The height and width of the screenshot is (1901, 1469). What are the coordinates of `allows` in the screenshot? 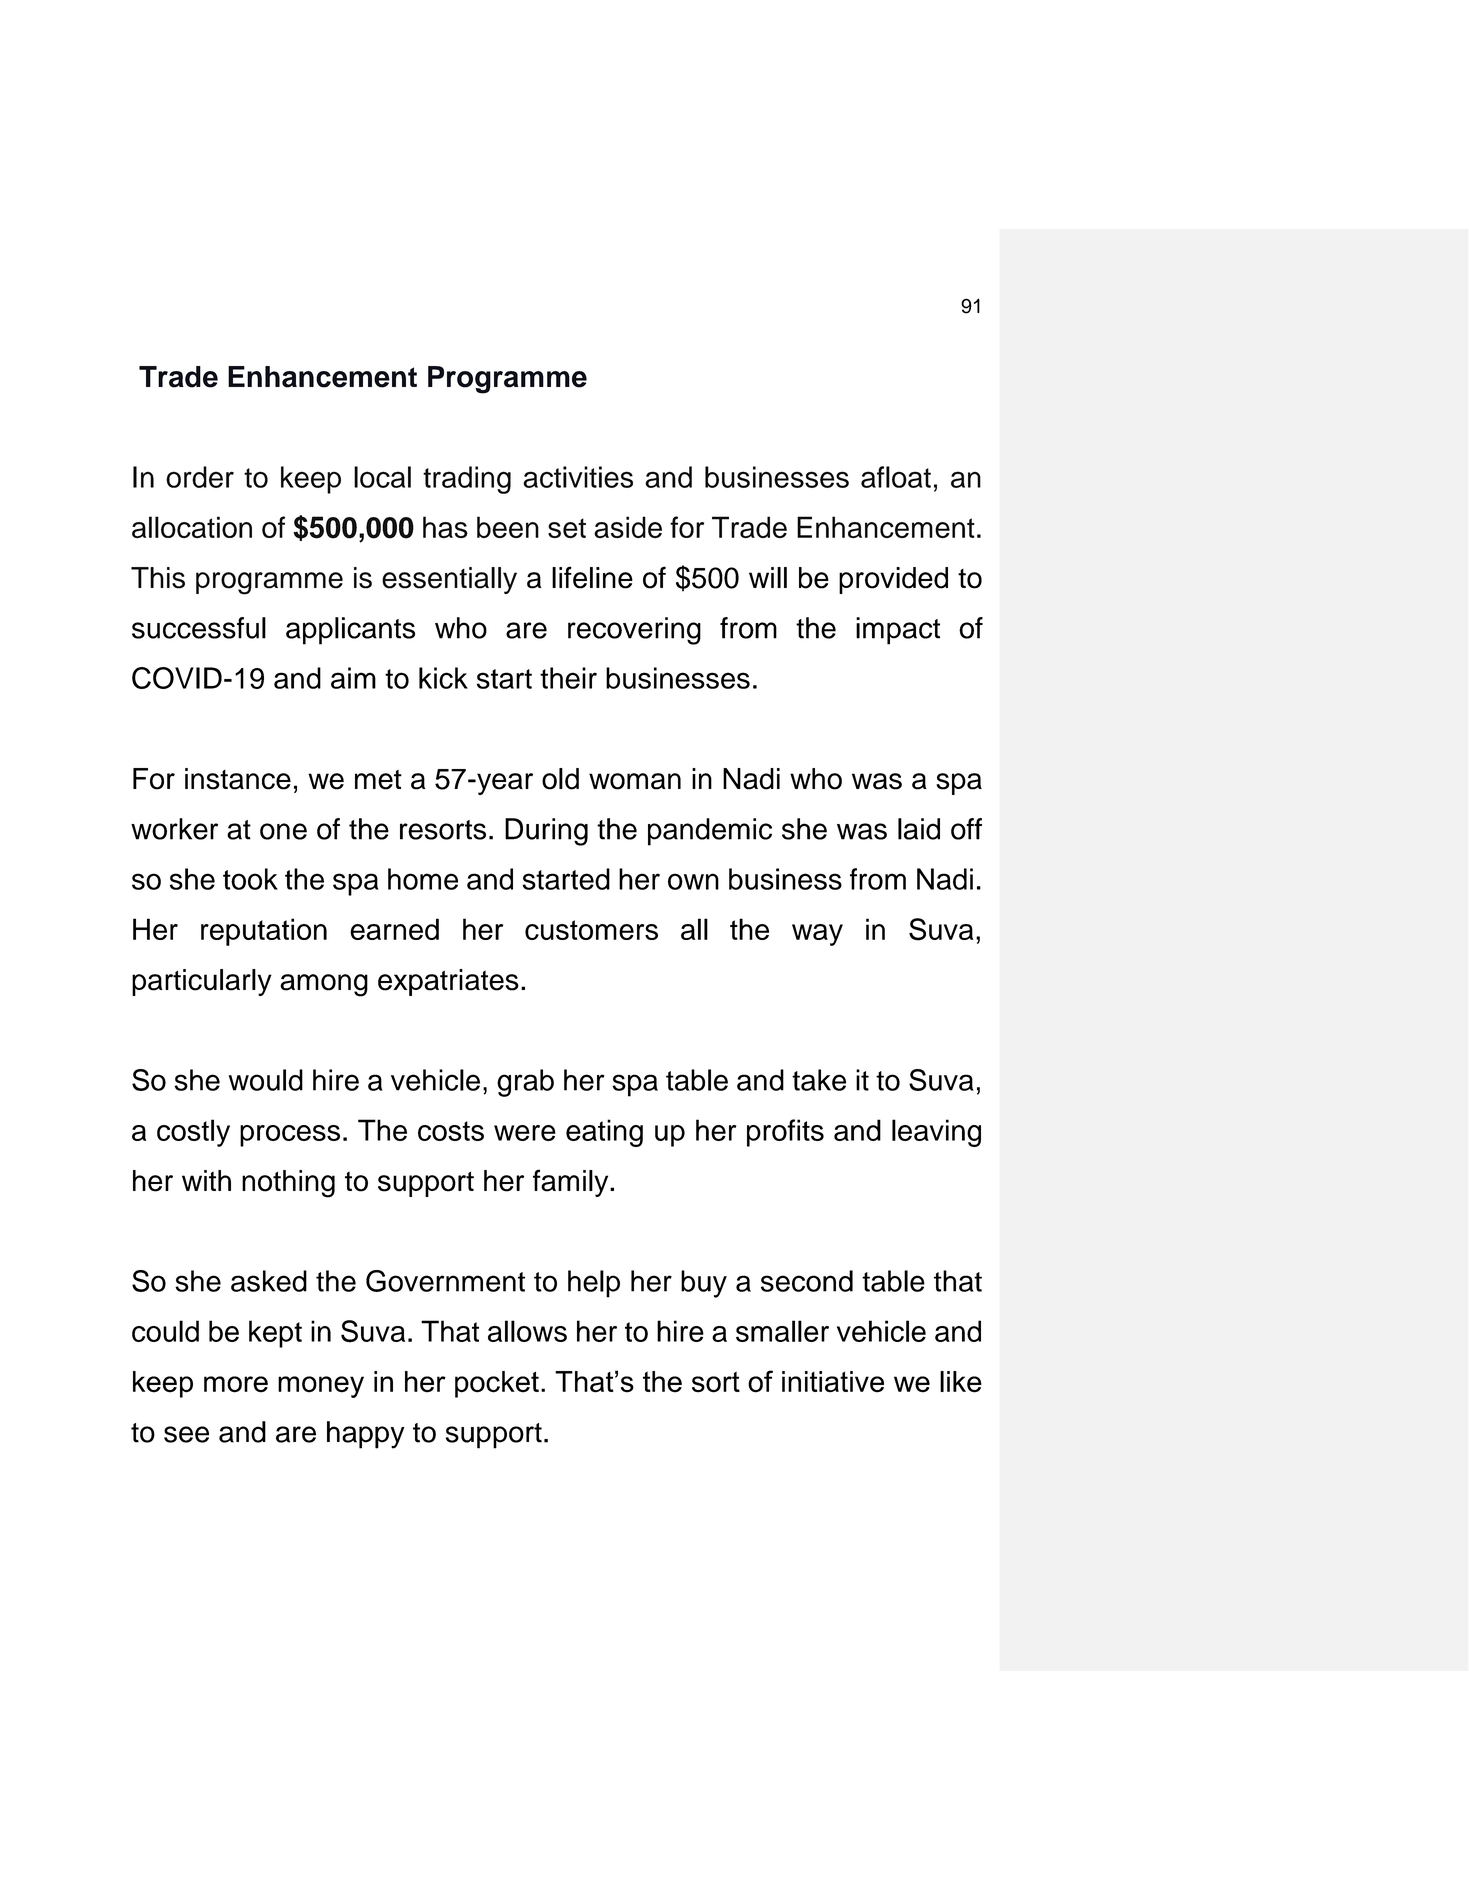 It's located at (527, 1331).
